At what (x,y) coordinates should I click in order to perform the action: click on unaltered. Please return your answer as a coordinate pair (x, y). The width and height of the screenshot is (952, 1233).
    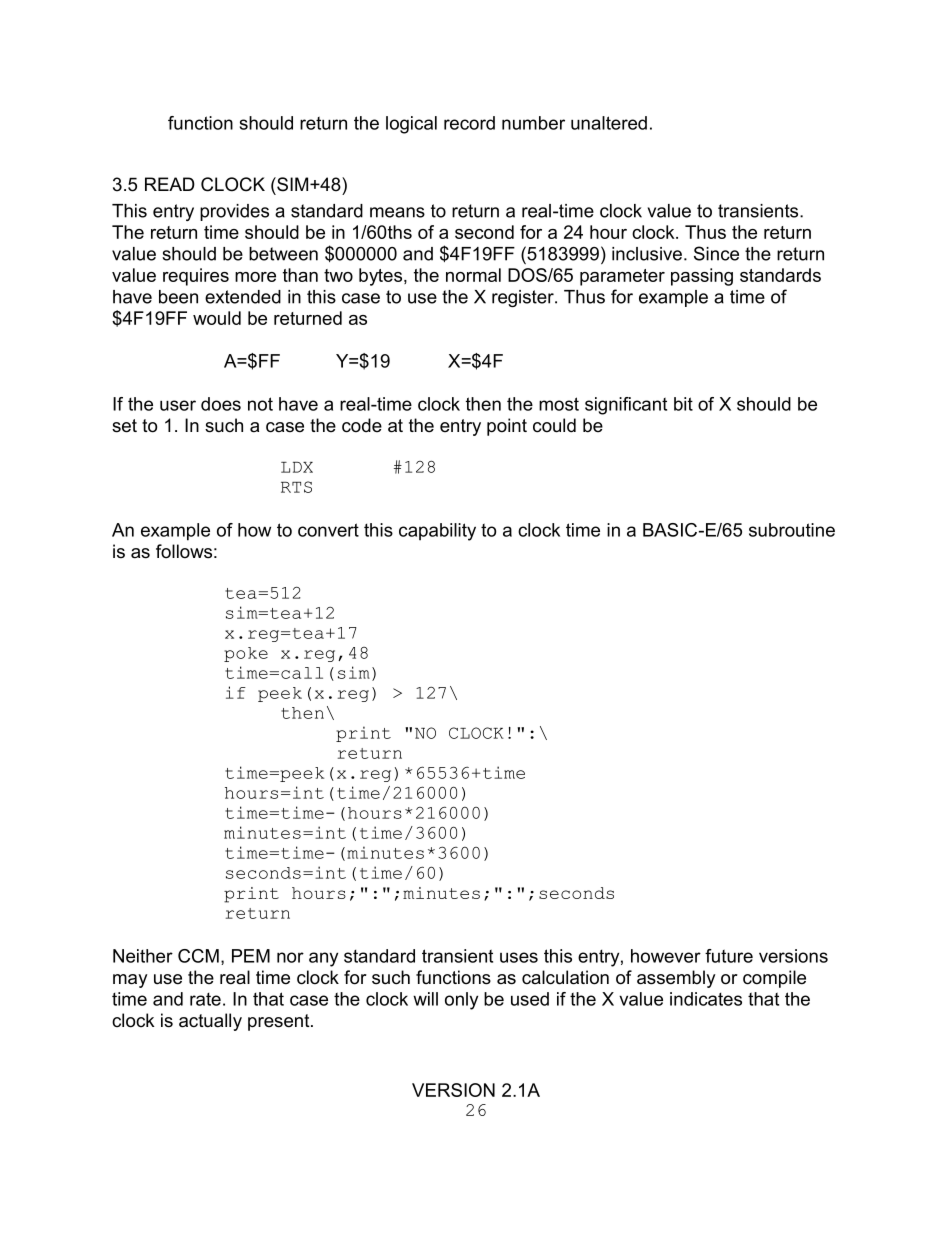
    Looking at the image, I should click on (609, 123).
